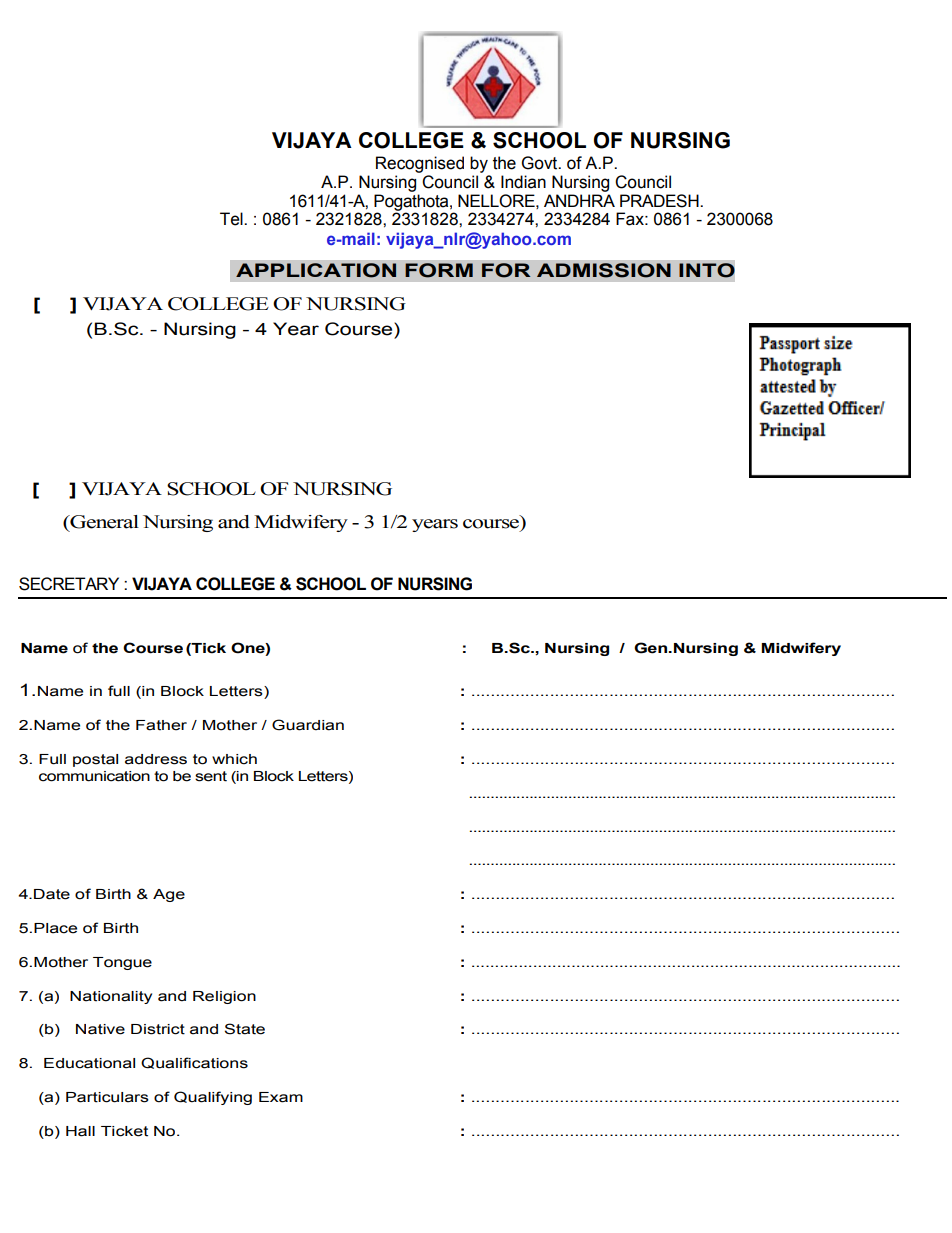 Image resolution: width=952 pixels, height=1233 pixels. I want to click on Recognised, so click(420, 164).
